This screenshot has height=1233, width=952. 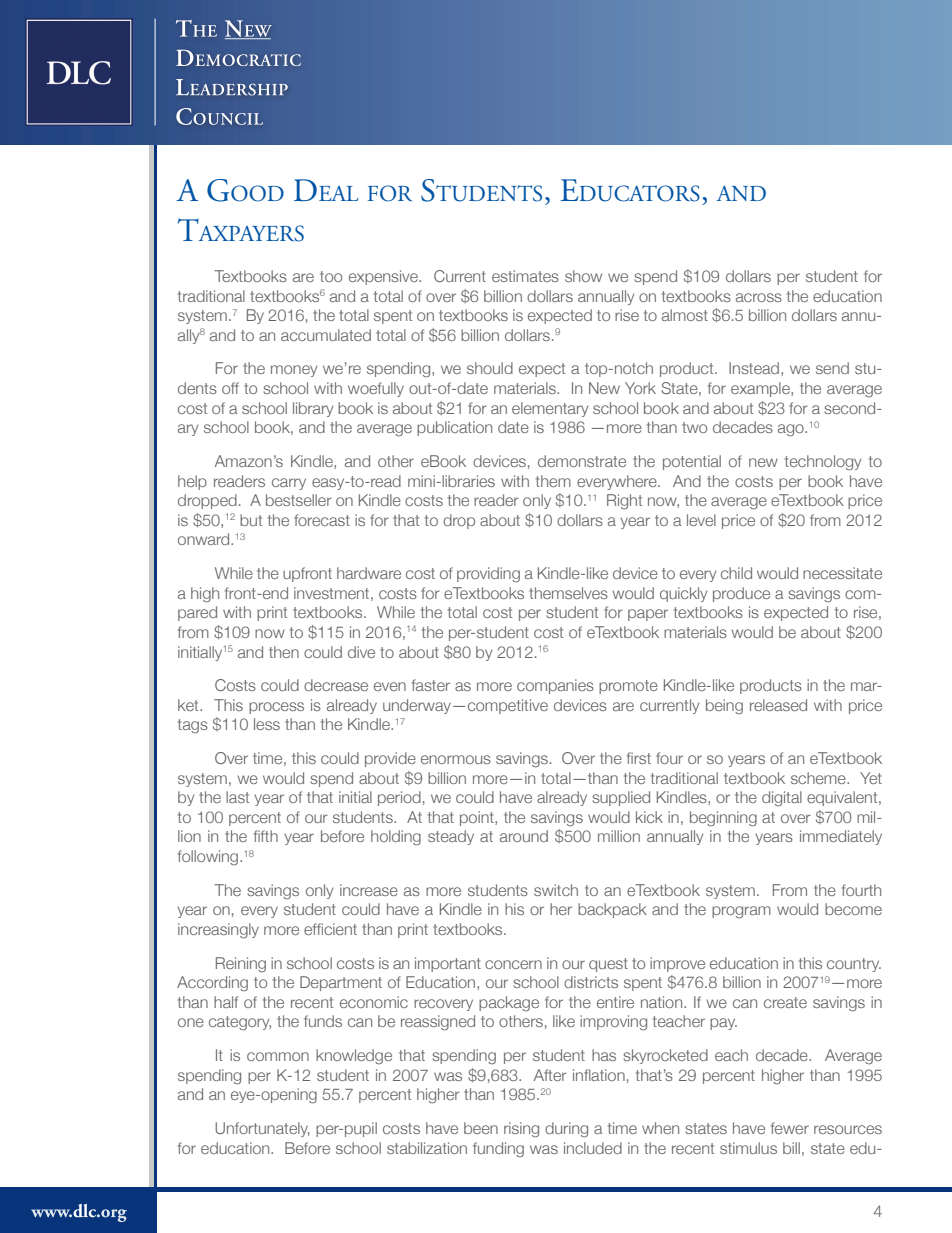 I want to click on estimates, so click(x=525, y=276).
